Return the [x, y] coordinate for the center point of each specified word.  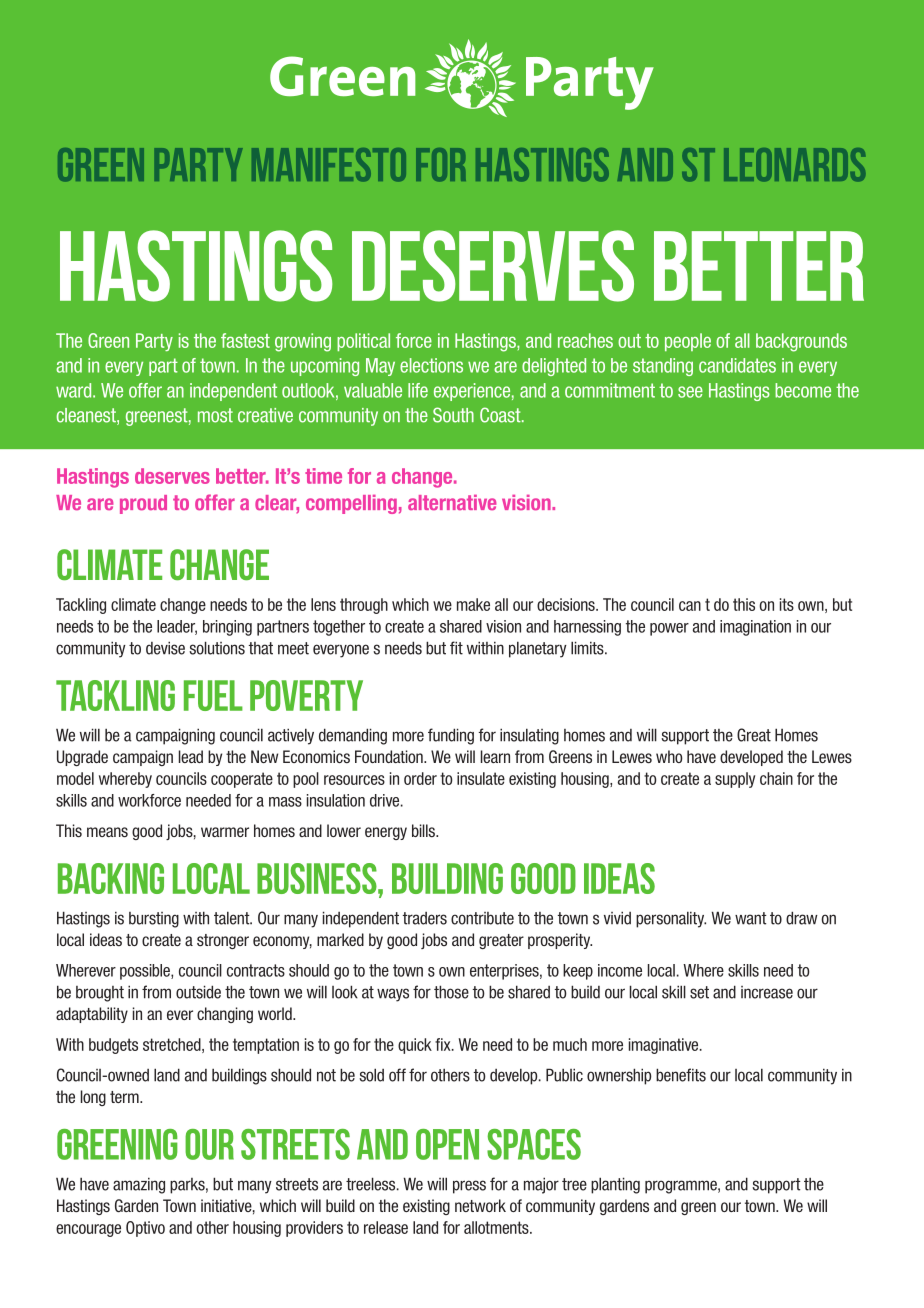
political [363, 342]
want [751, 918]
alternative [452, 502]
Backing [111, 878]
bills [424, 830]
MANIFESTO [329, 165]
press [469, 1187]
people [688, 342]
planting [615, 1185]
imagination [755, 628]
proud [143, 504]
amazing [139, 1185]
